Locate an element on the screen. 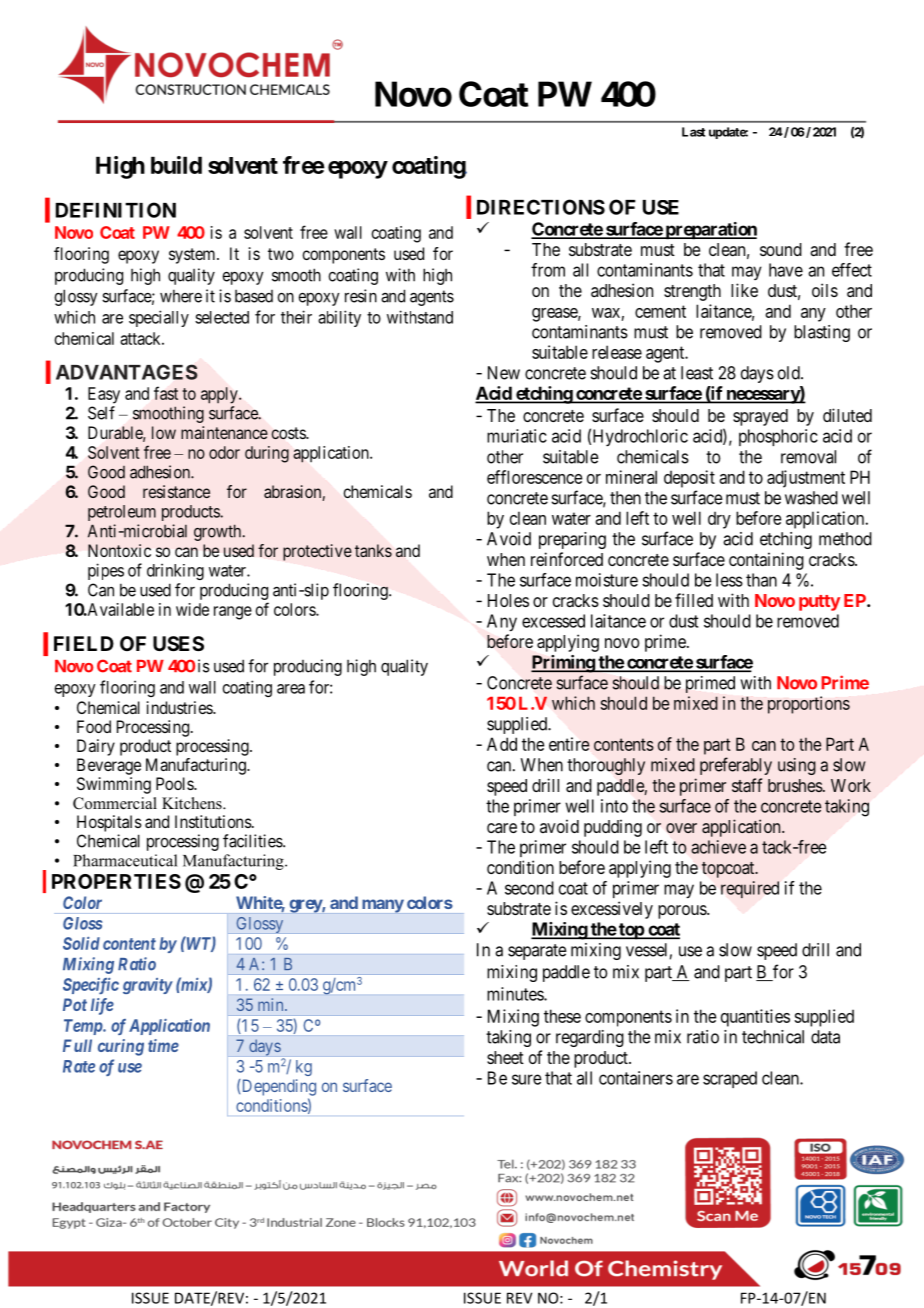 This screenshot has height=1308, width=924. Holes is located at coordinates (508, 600).
